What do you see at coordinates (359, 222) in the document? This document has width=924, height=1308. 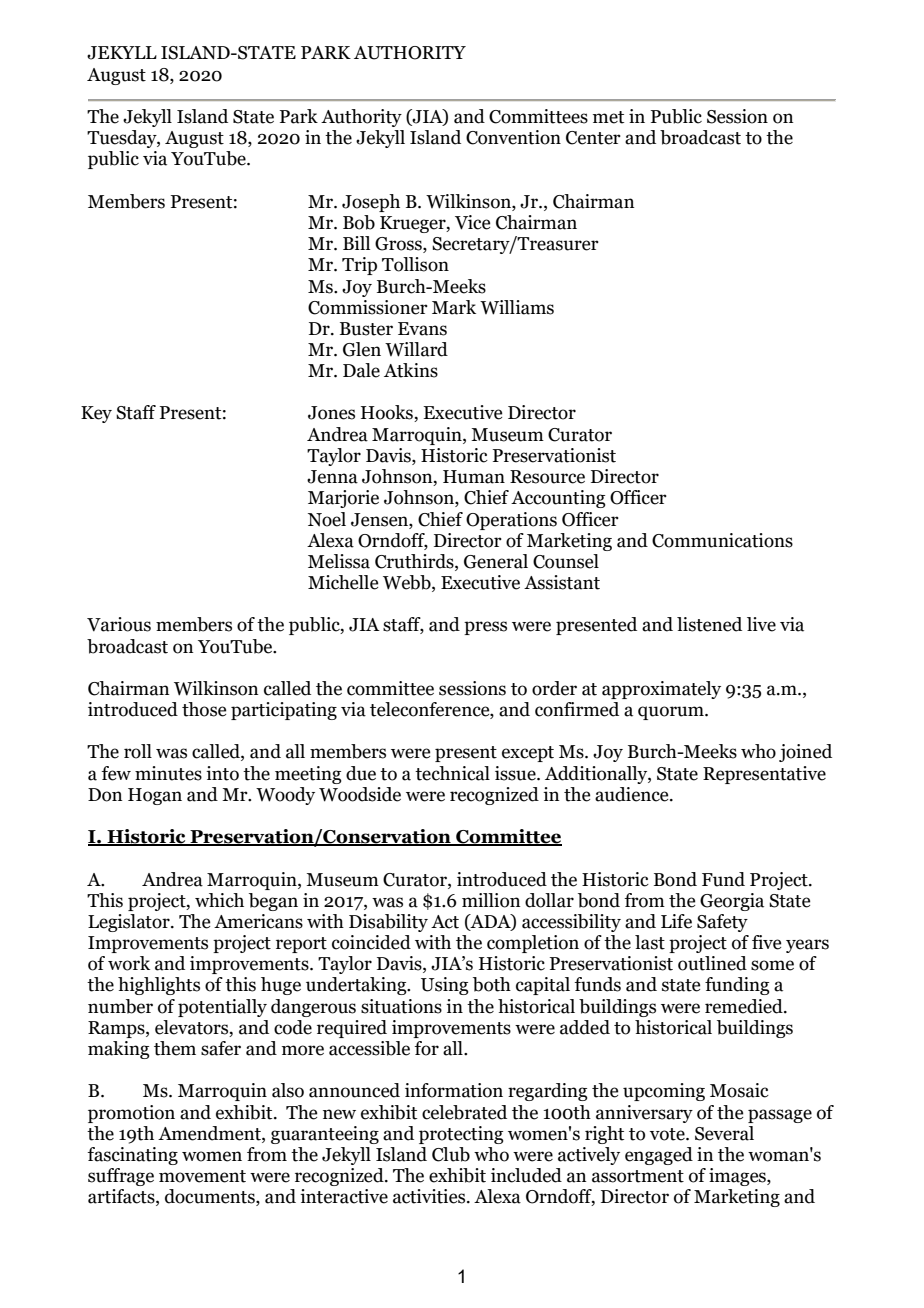 I see `Bob` at bounding box center [359, 222].
